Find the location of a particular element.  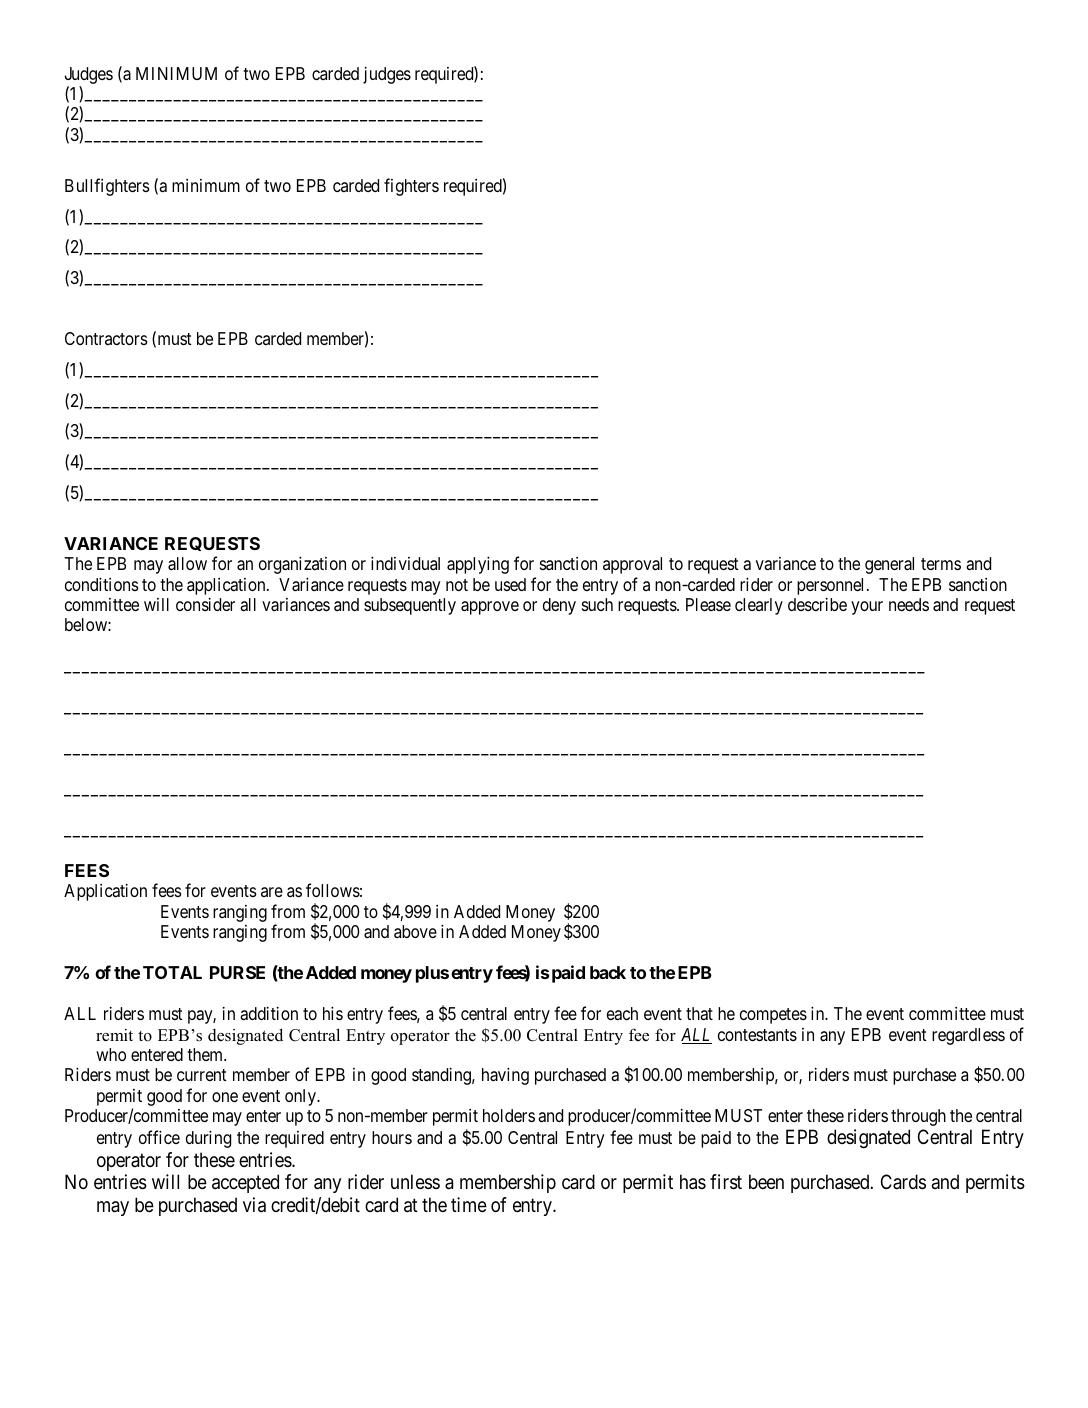

your is located at coordinates (867, 608).
